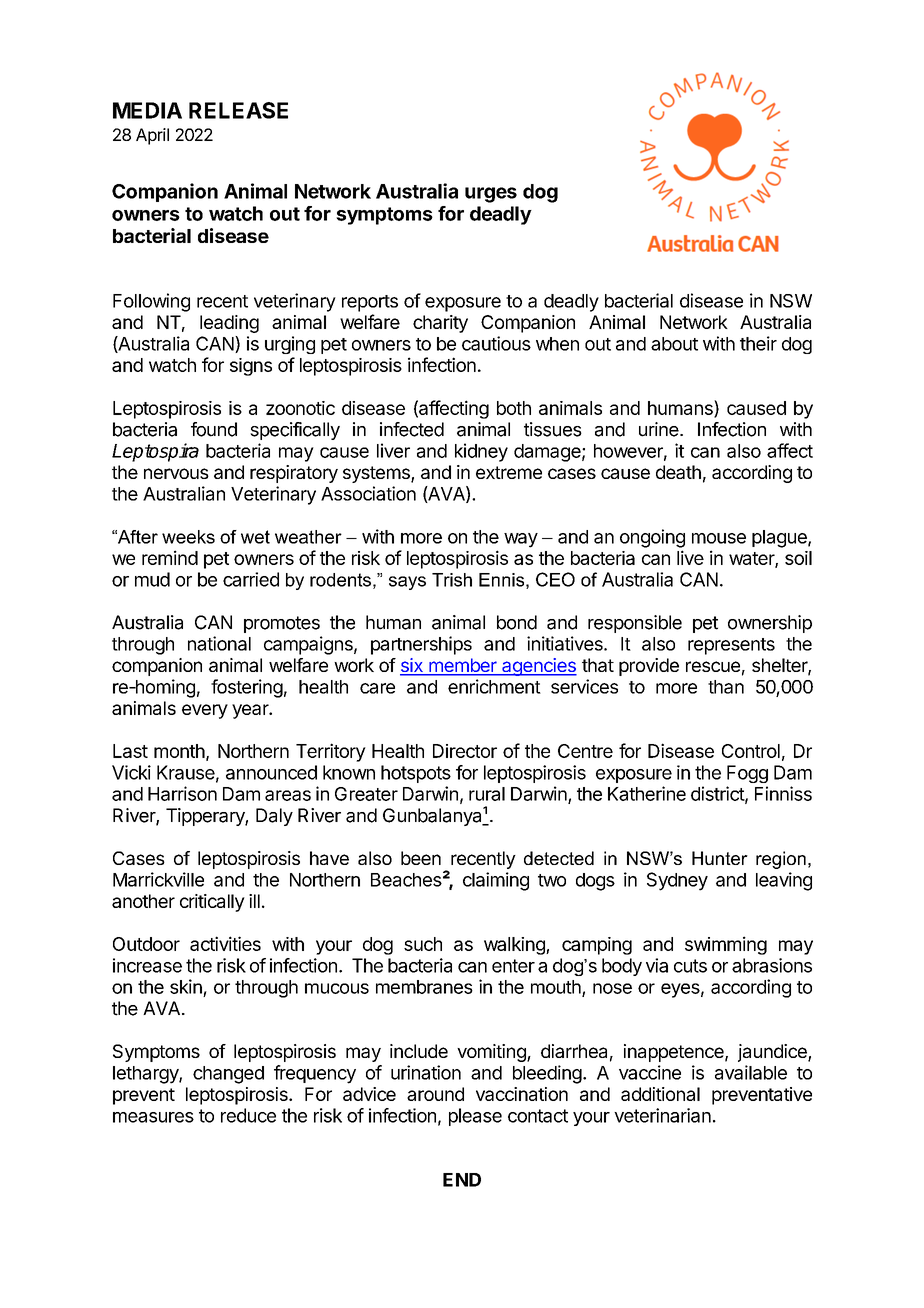 Image resolution: width=924 pixels, height=1308 pixels. I want to click on RELEASE, so click(238, 110).
